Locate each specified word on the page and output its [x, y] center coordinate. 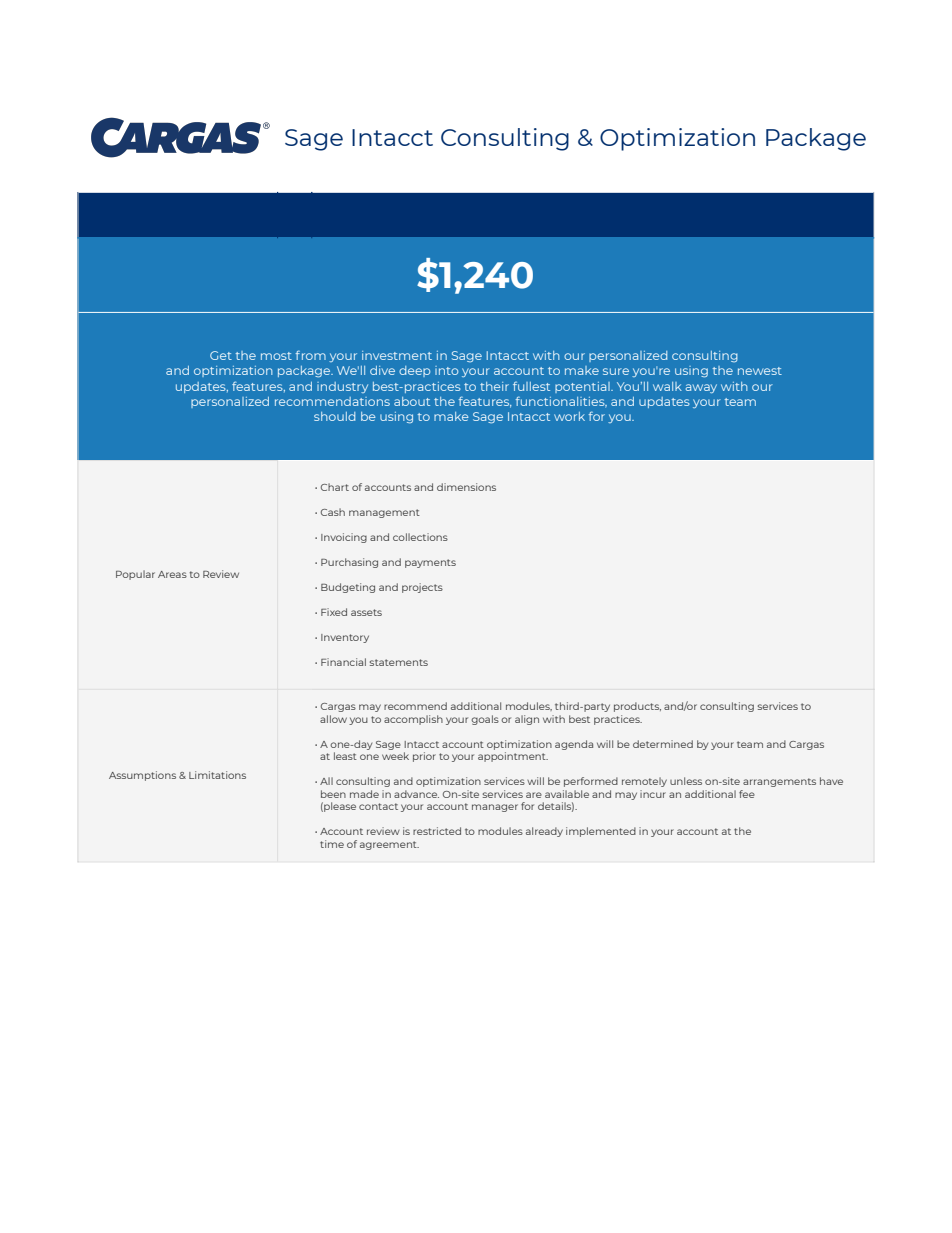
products [637, 707]
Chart [335, 487]
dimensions [466, 487]
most [276, 356]
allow [333, 719]
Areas [172, 574]
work [569, 416]
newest [760, 371]
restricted [437, 831]
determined [663, 744]
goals [485, 720]
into [446, 370]
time [332, 844]
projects [422, 588]
